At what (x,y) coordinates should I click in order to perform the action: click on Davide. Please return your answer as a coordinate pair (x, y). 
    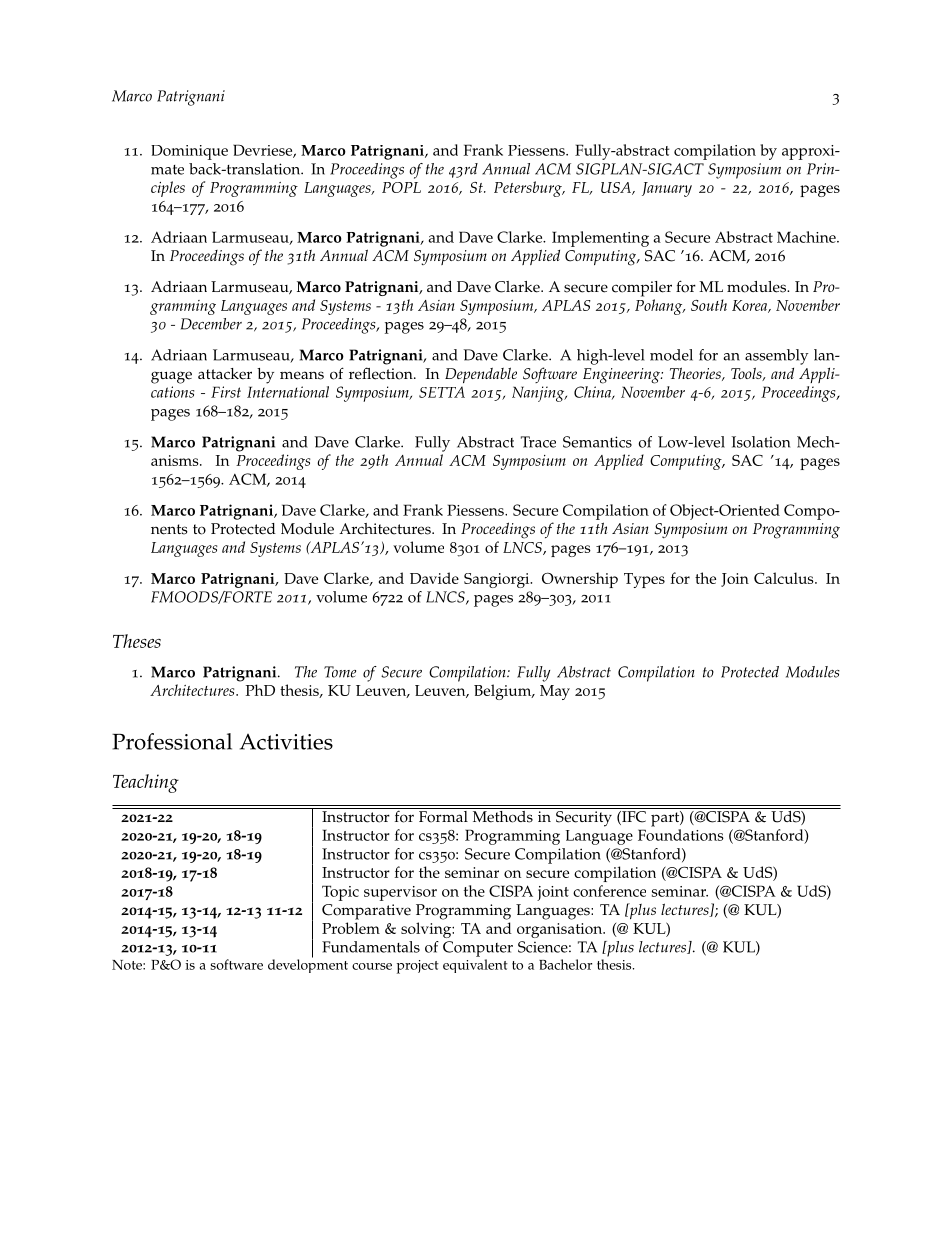
    Looking at the image, I should click on (434, 578).
